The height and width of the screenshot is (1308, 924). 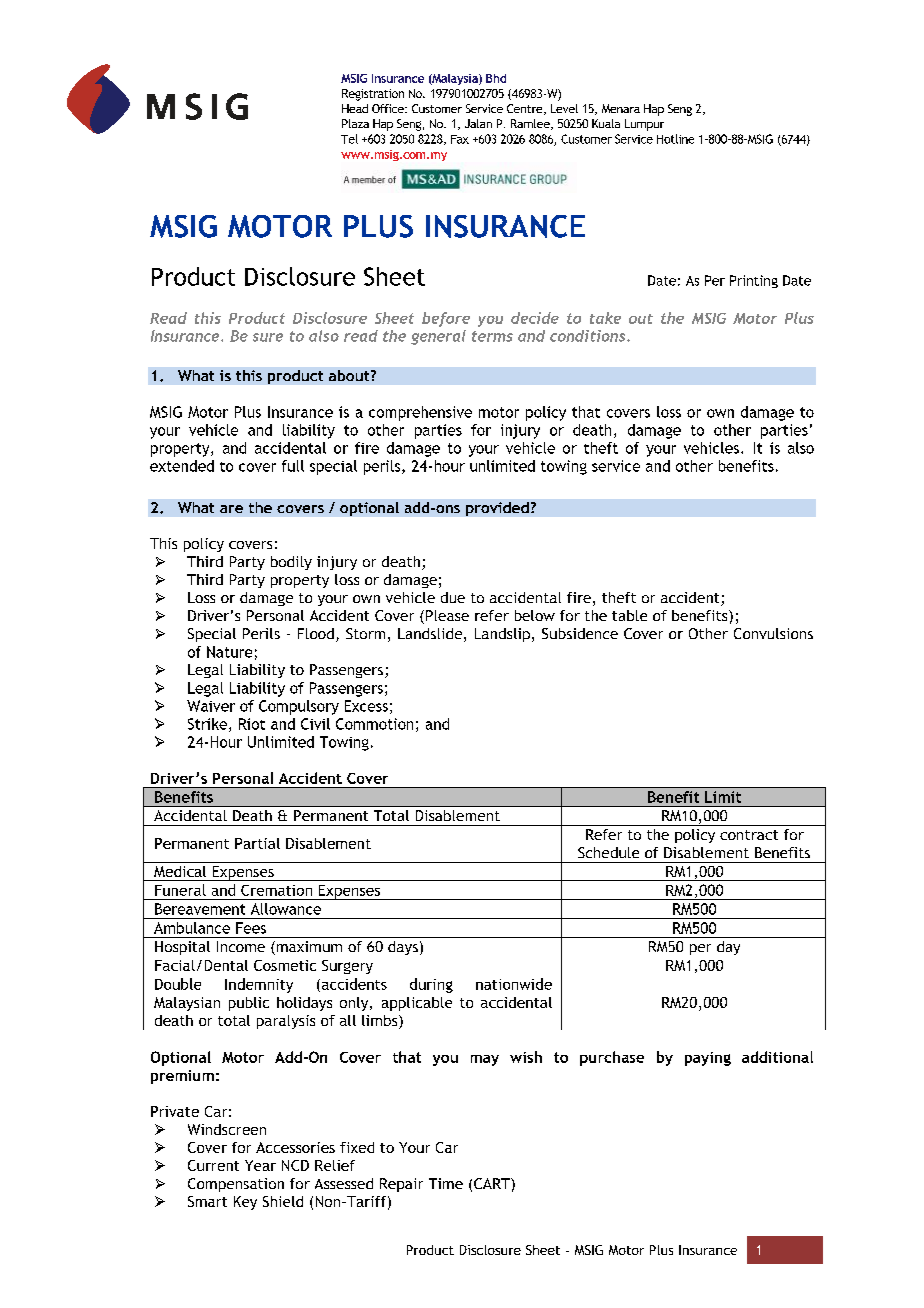 What do you see at coordinates (349, 139) in the screenshot?
I see `Tel` at bounding box center [349, 139].
